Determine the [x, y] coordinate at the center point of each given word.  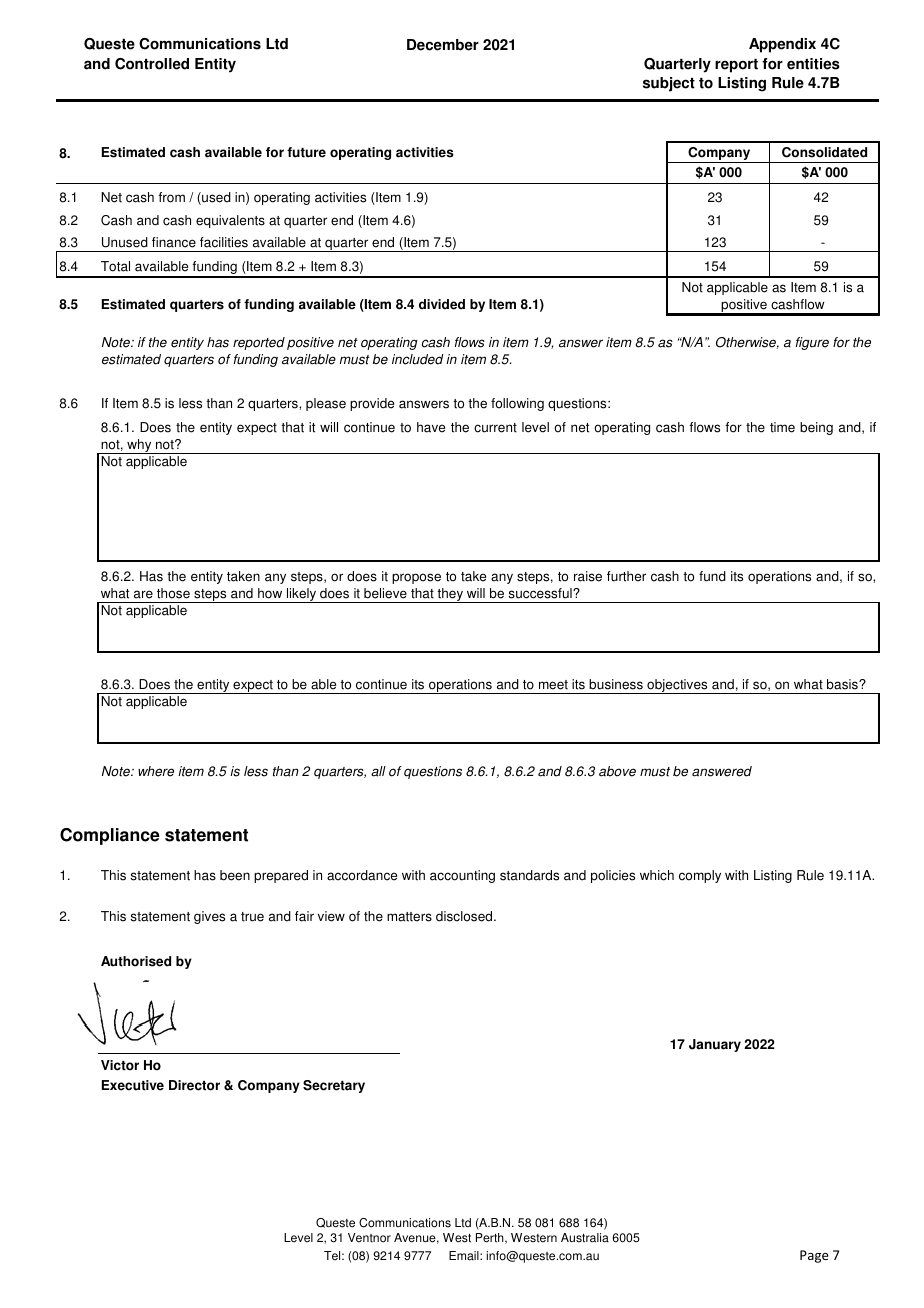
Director [194, 1085]
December [443, 45]
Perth [491, 1238]
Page [814, 1256]
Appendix [782, 45]
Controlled [152, 64]
